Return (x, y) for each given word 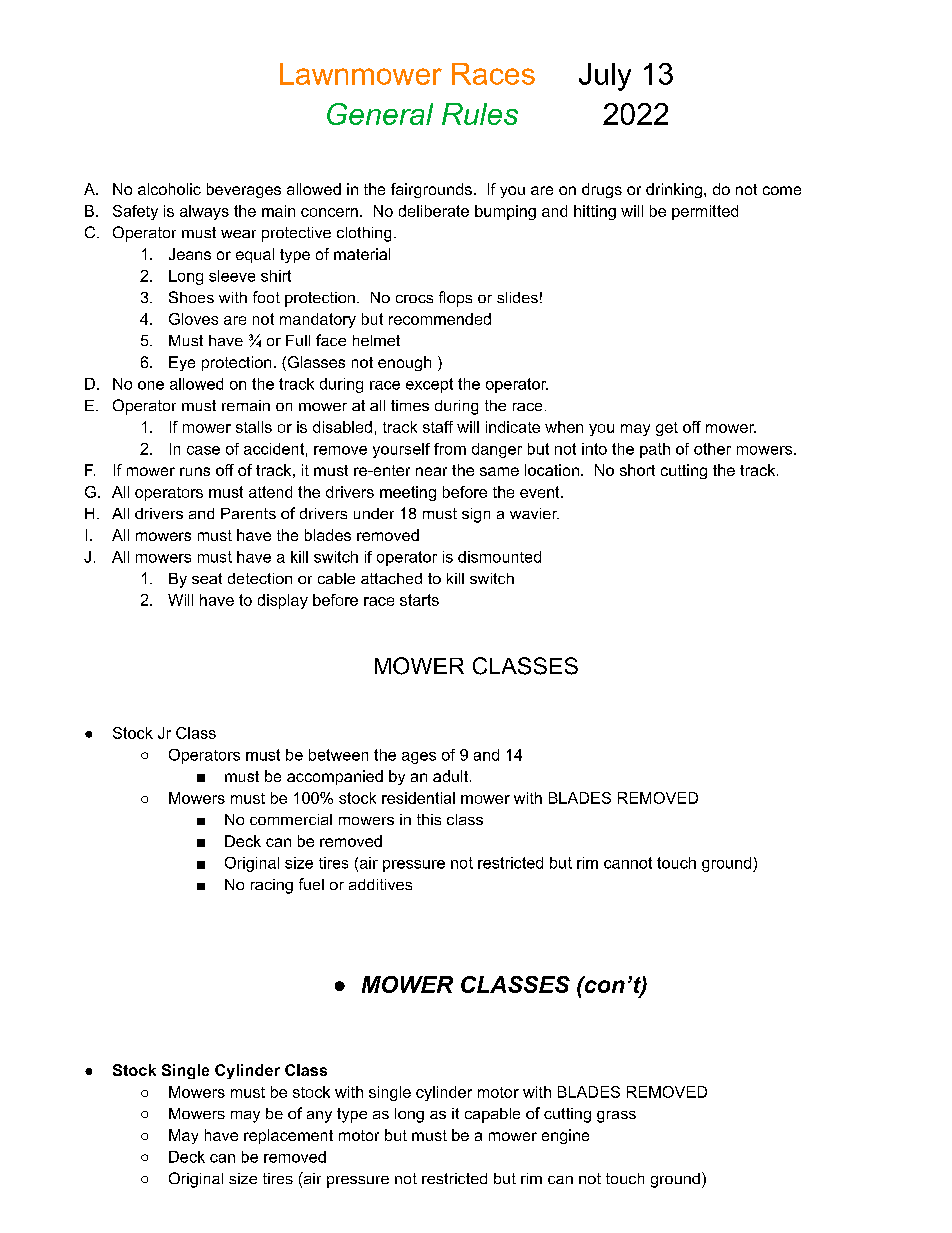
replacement (288, 1136)
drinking (674, 190)
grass (616, 1117)
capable (492, 1115)
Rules (480, 114)
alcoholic (169, 189)
